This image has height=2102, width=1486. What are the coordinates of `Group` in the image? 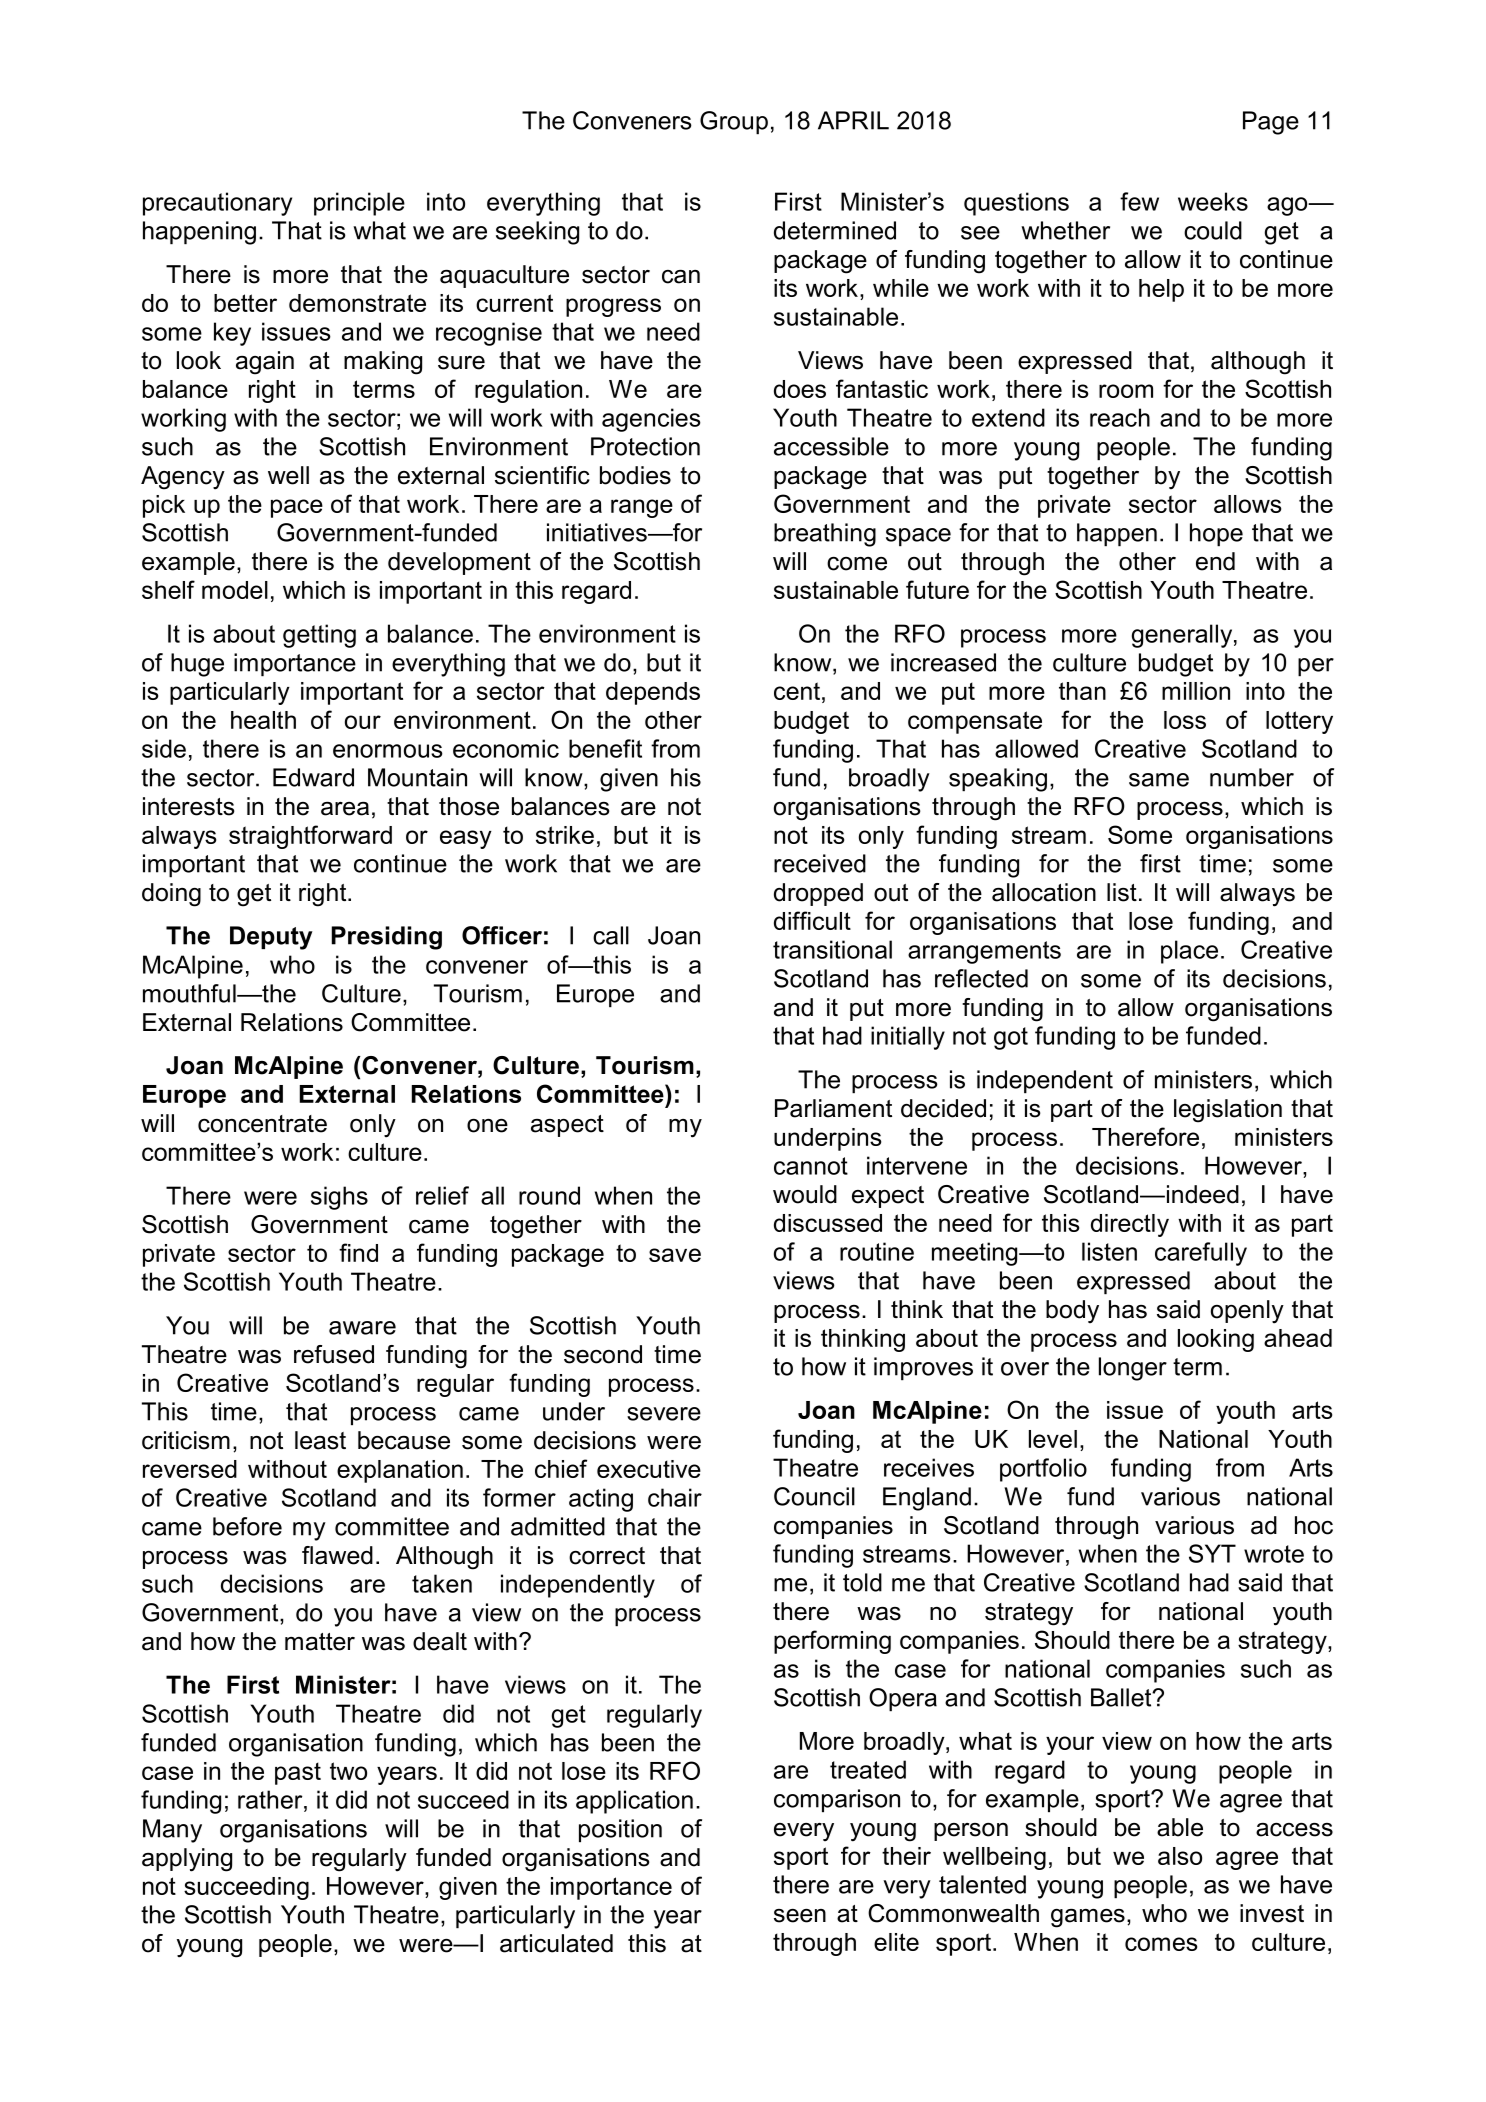 It's located at (734, 123).
